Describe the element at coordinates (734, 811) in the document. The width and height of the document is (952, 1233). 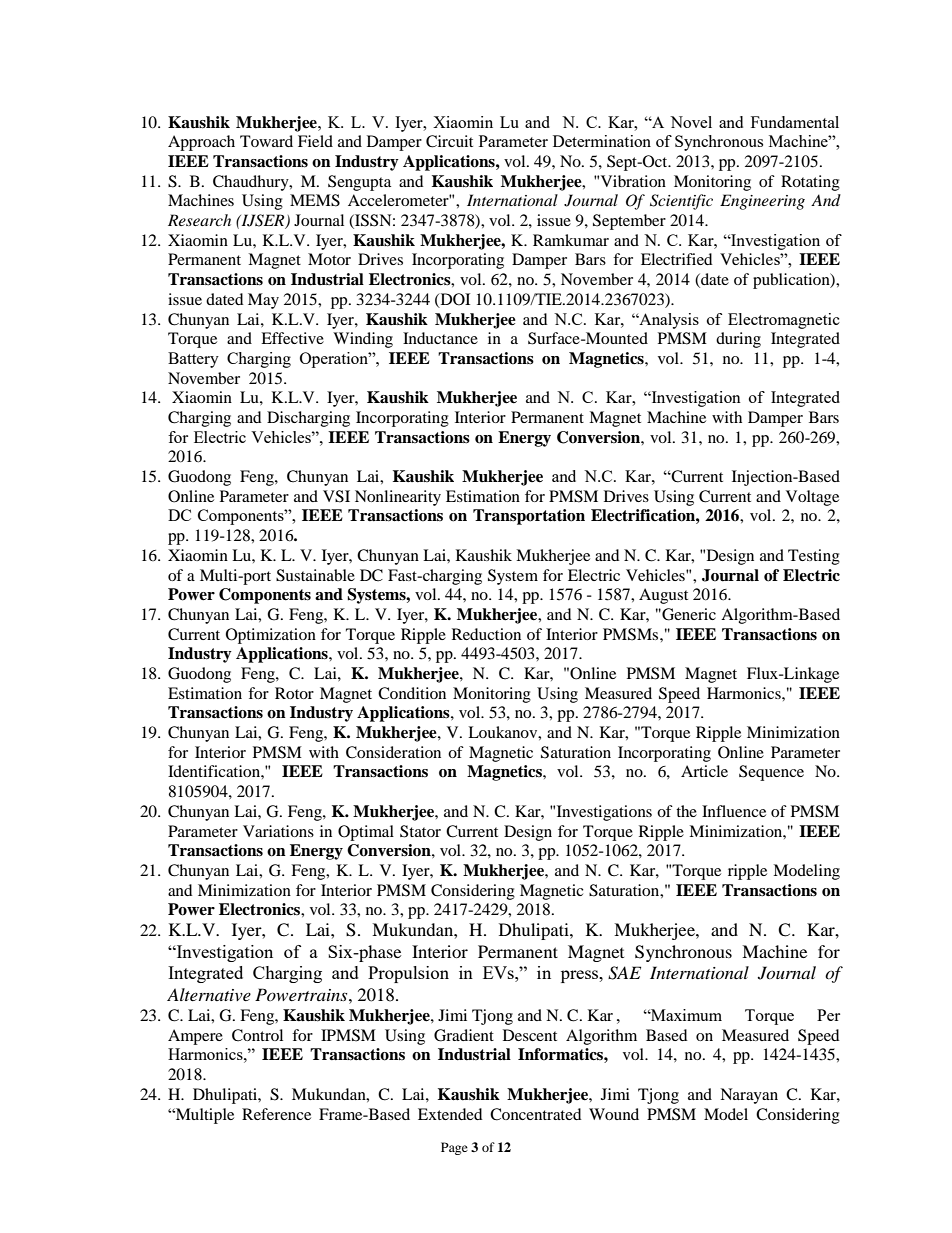
I see `Influence` at that location.
